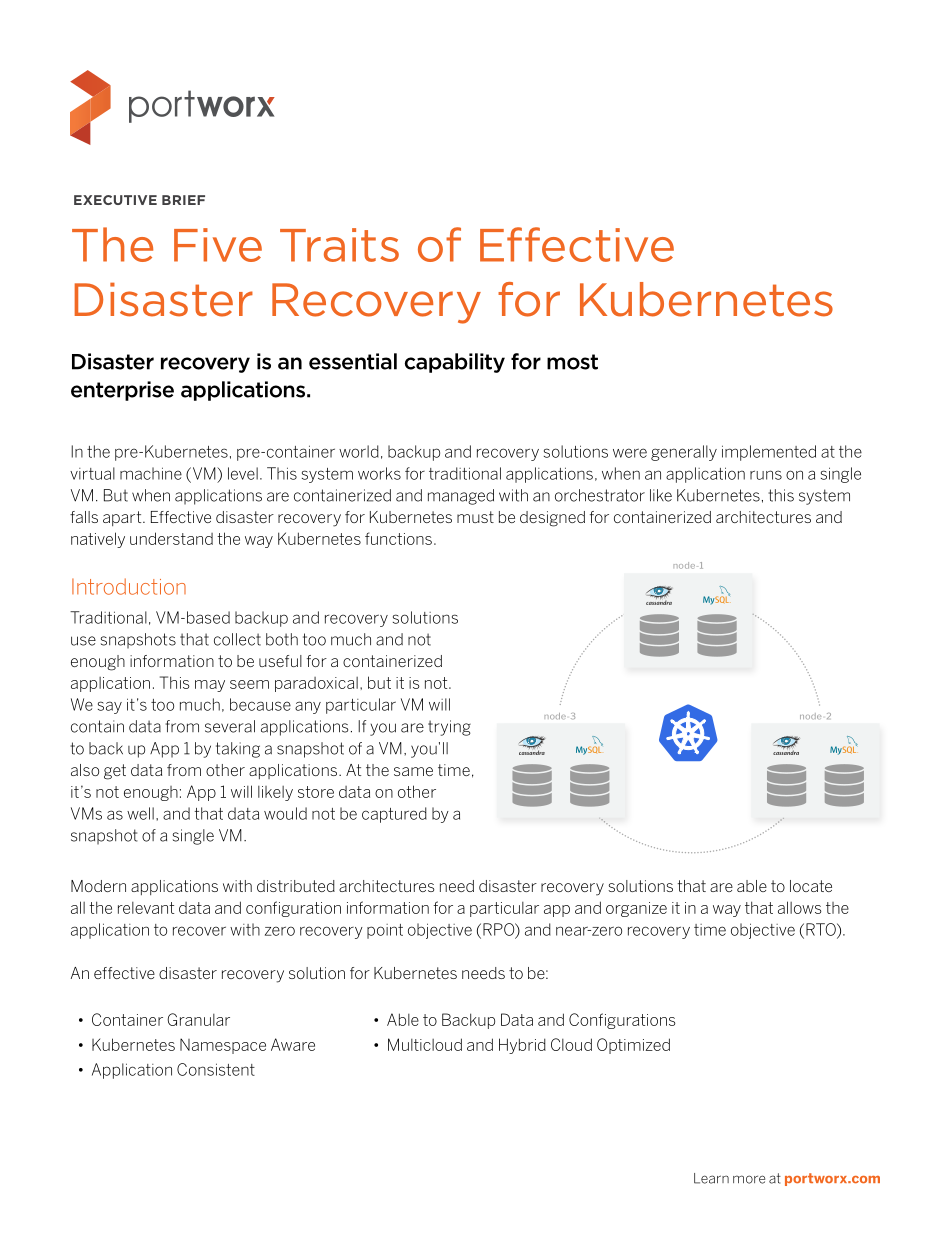 The height and width of the image is (1233, 952). I want to click on Traits, so click(339, 245).
